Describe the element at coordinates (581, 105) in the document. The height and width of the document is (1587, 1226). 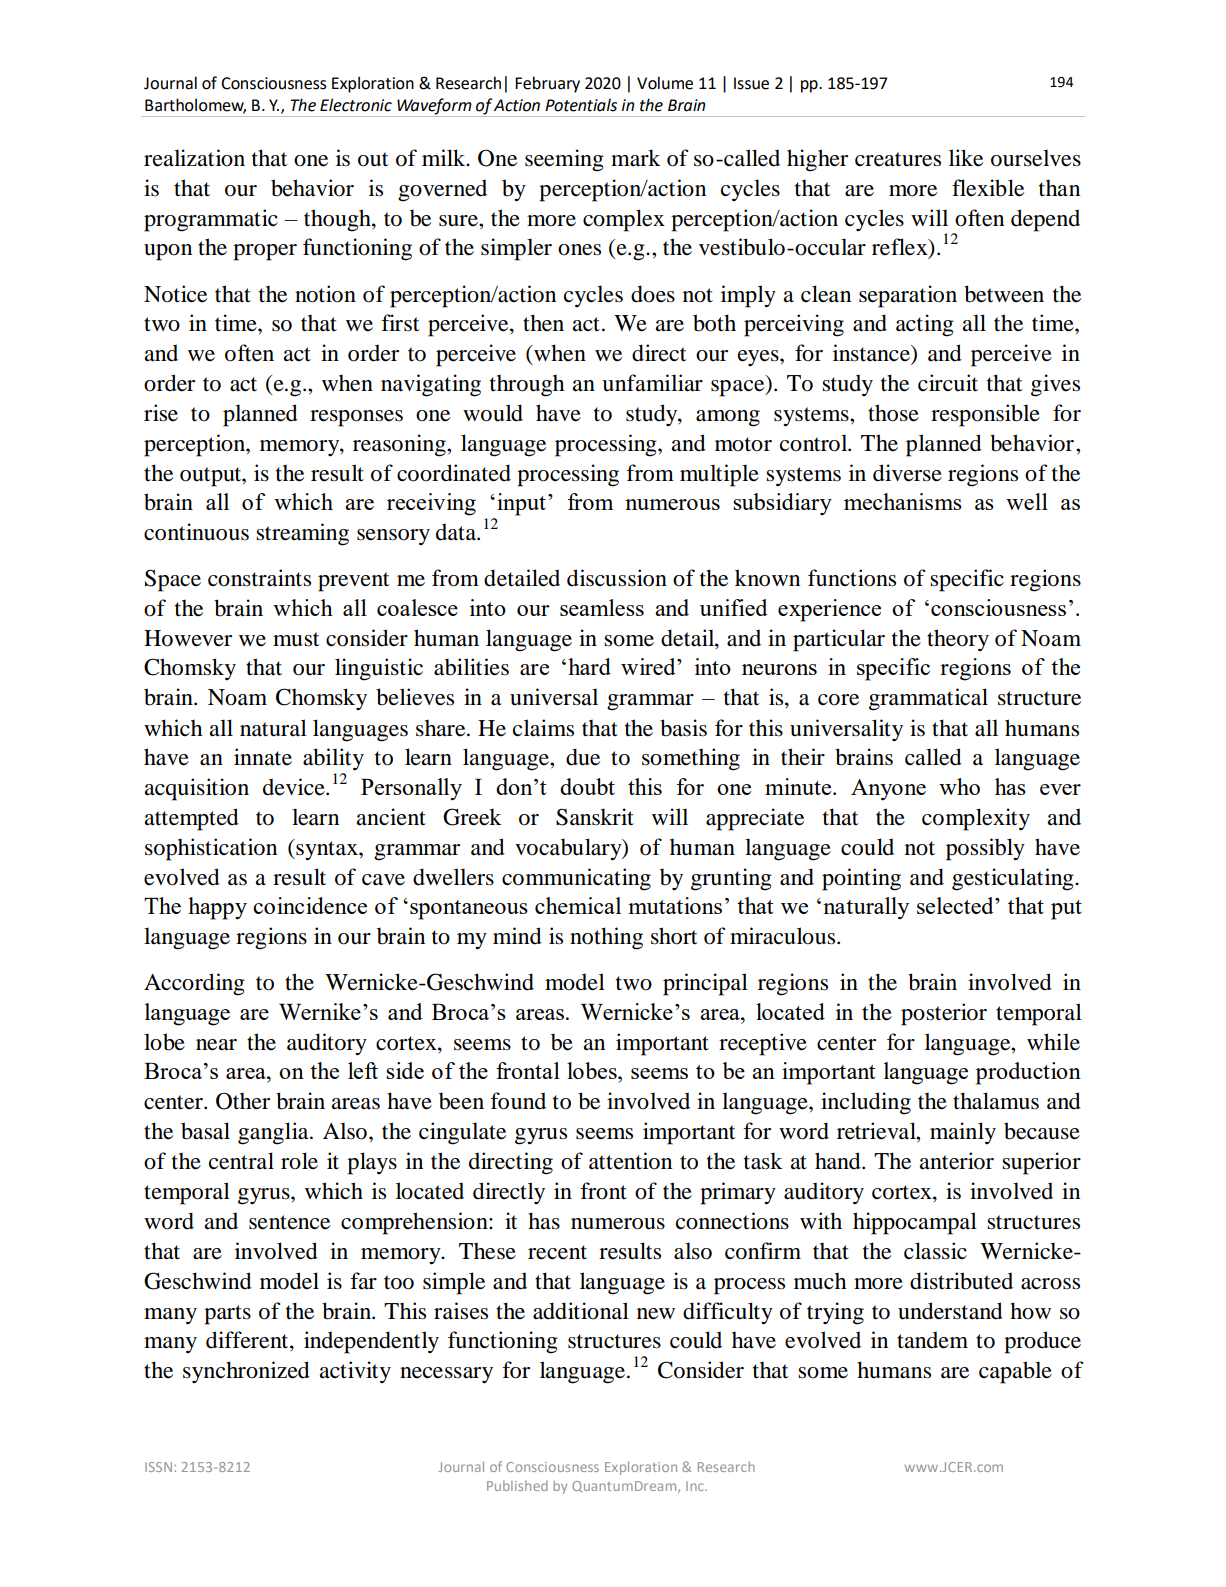
I see `Potentials` at that location.
